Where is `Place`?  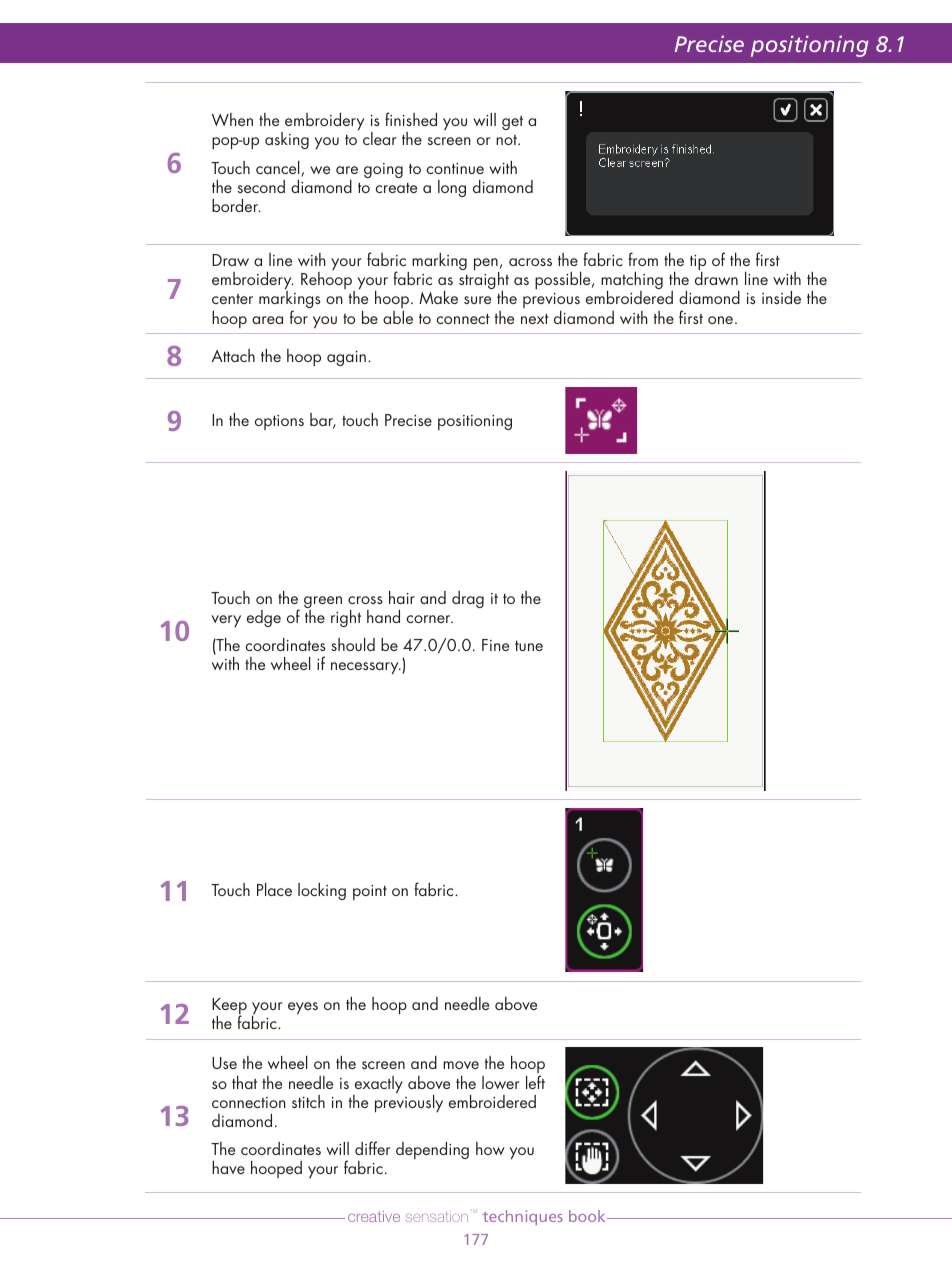 Place is located at coordinates (274, 889).
